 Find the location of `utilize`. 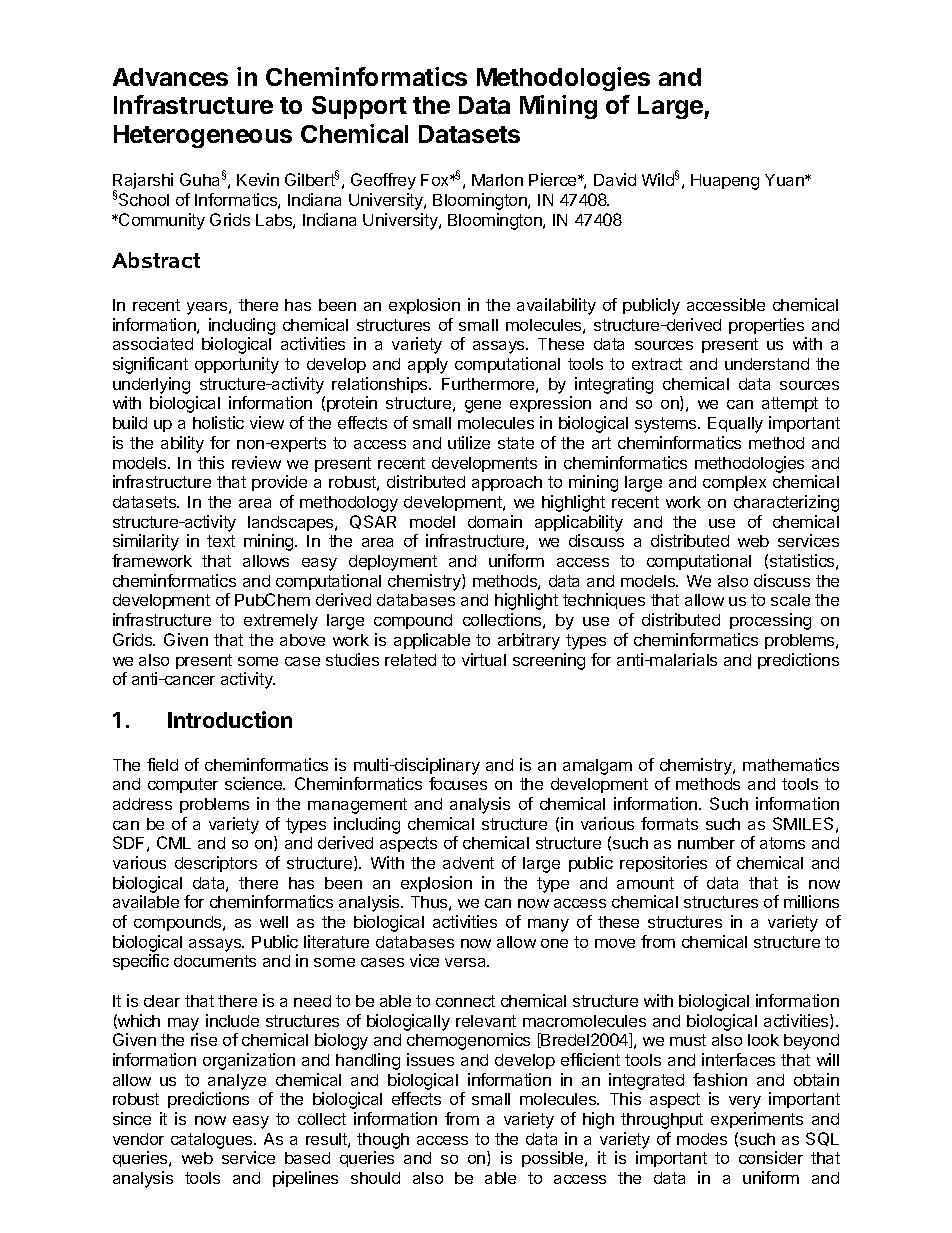

utilize is located at coordinates (469, 442).
